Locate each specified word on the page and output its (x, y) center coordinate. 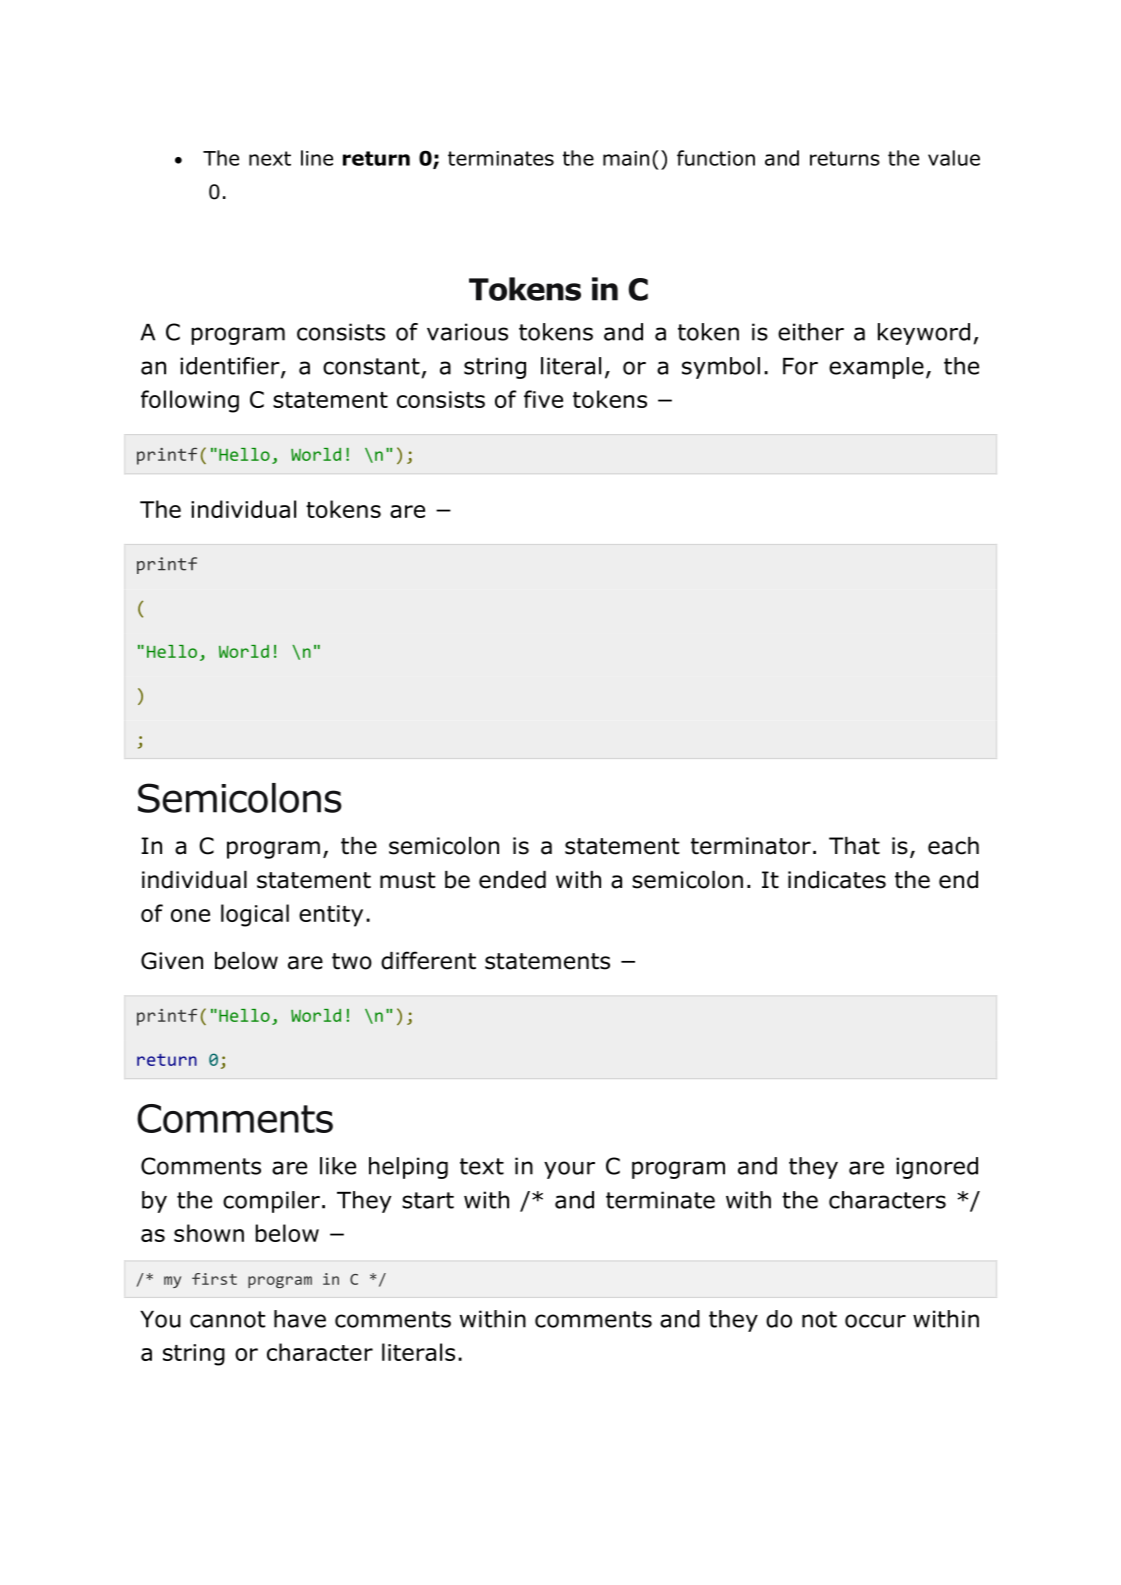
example (876, 368)
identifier (231, 367)
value (954, 158)
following (190, 401)
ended (512, 880)
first (214, 1279)
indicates (837, 880)
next (270, 158)
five (543, 399)
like (338, 1166)
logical (255, 915)
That (854, 846)
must (407, 880)
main (626, 158)
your (569, 1170)
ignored (937, 1168)
